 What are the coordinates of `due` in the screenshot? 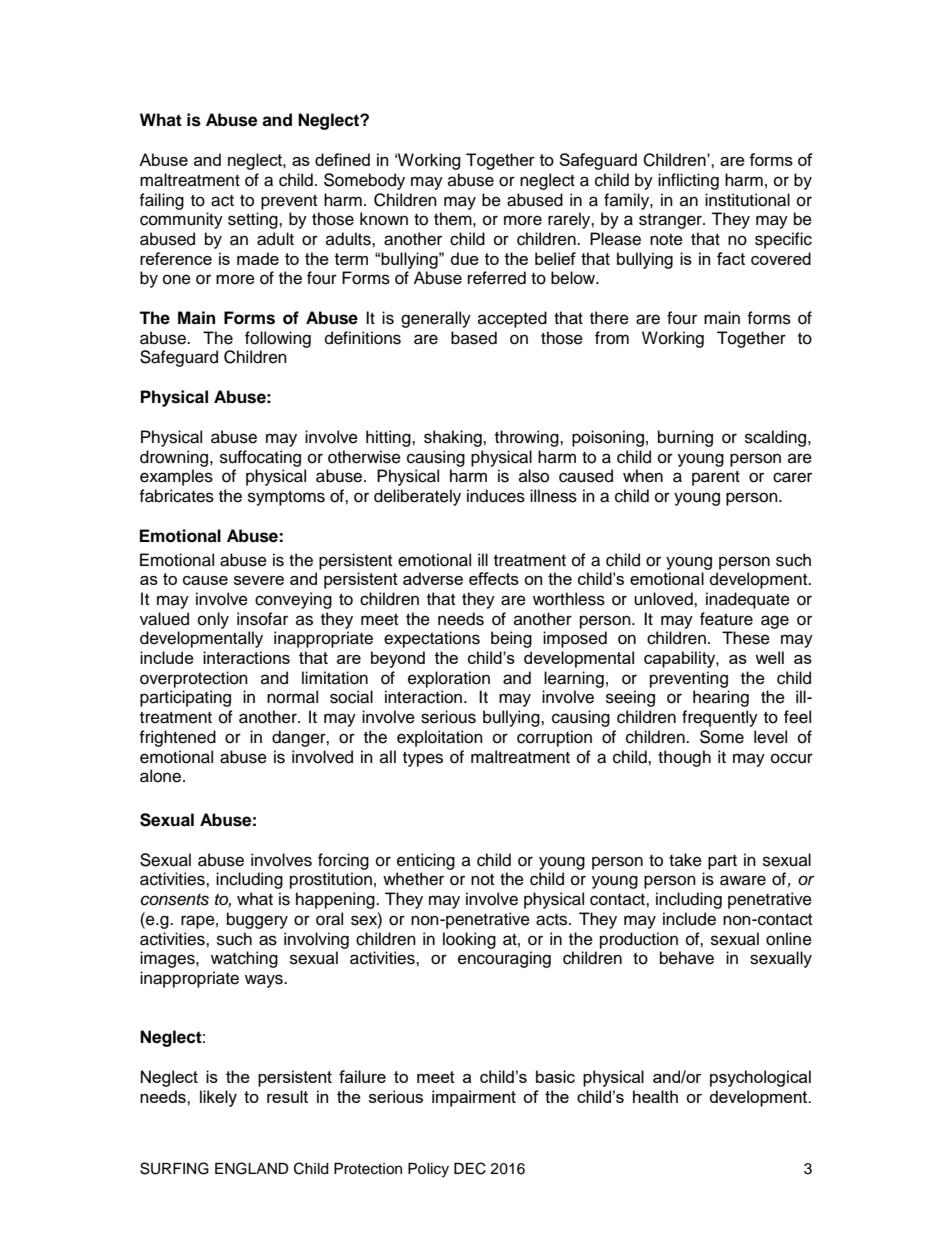 It's located at (465, 258).
